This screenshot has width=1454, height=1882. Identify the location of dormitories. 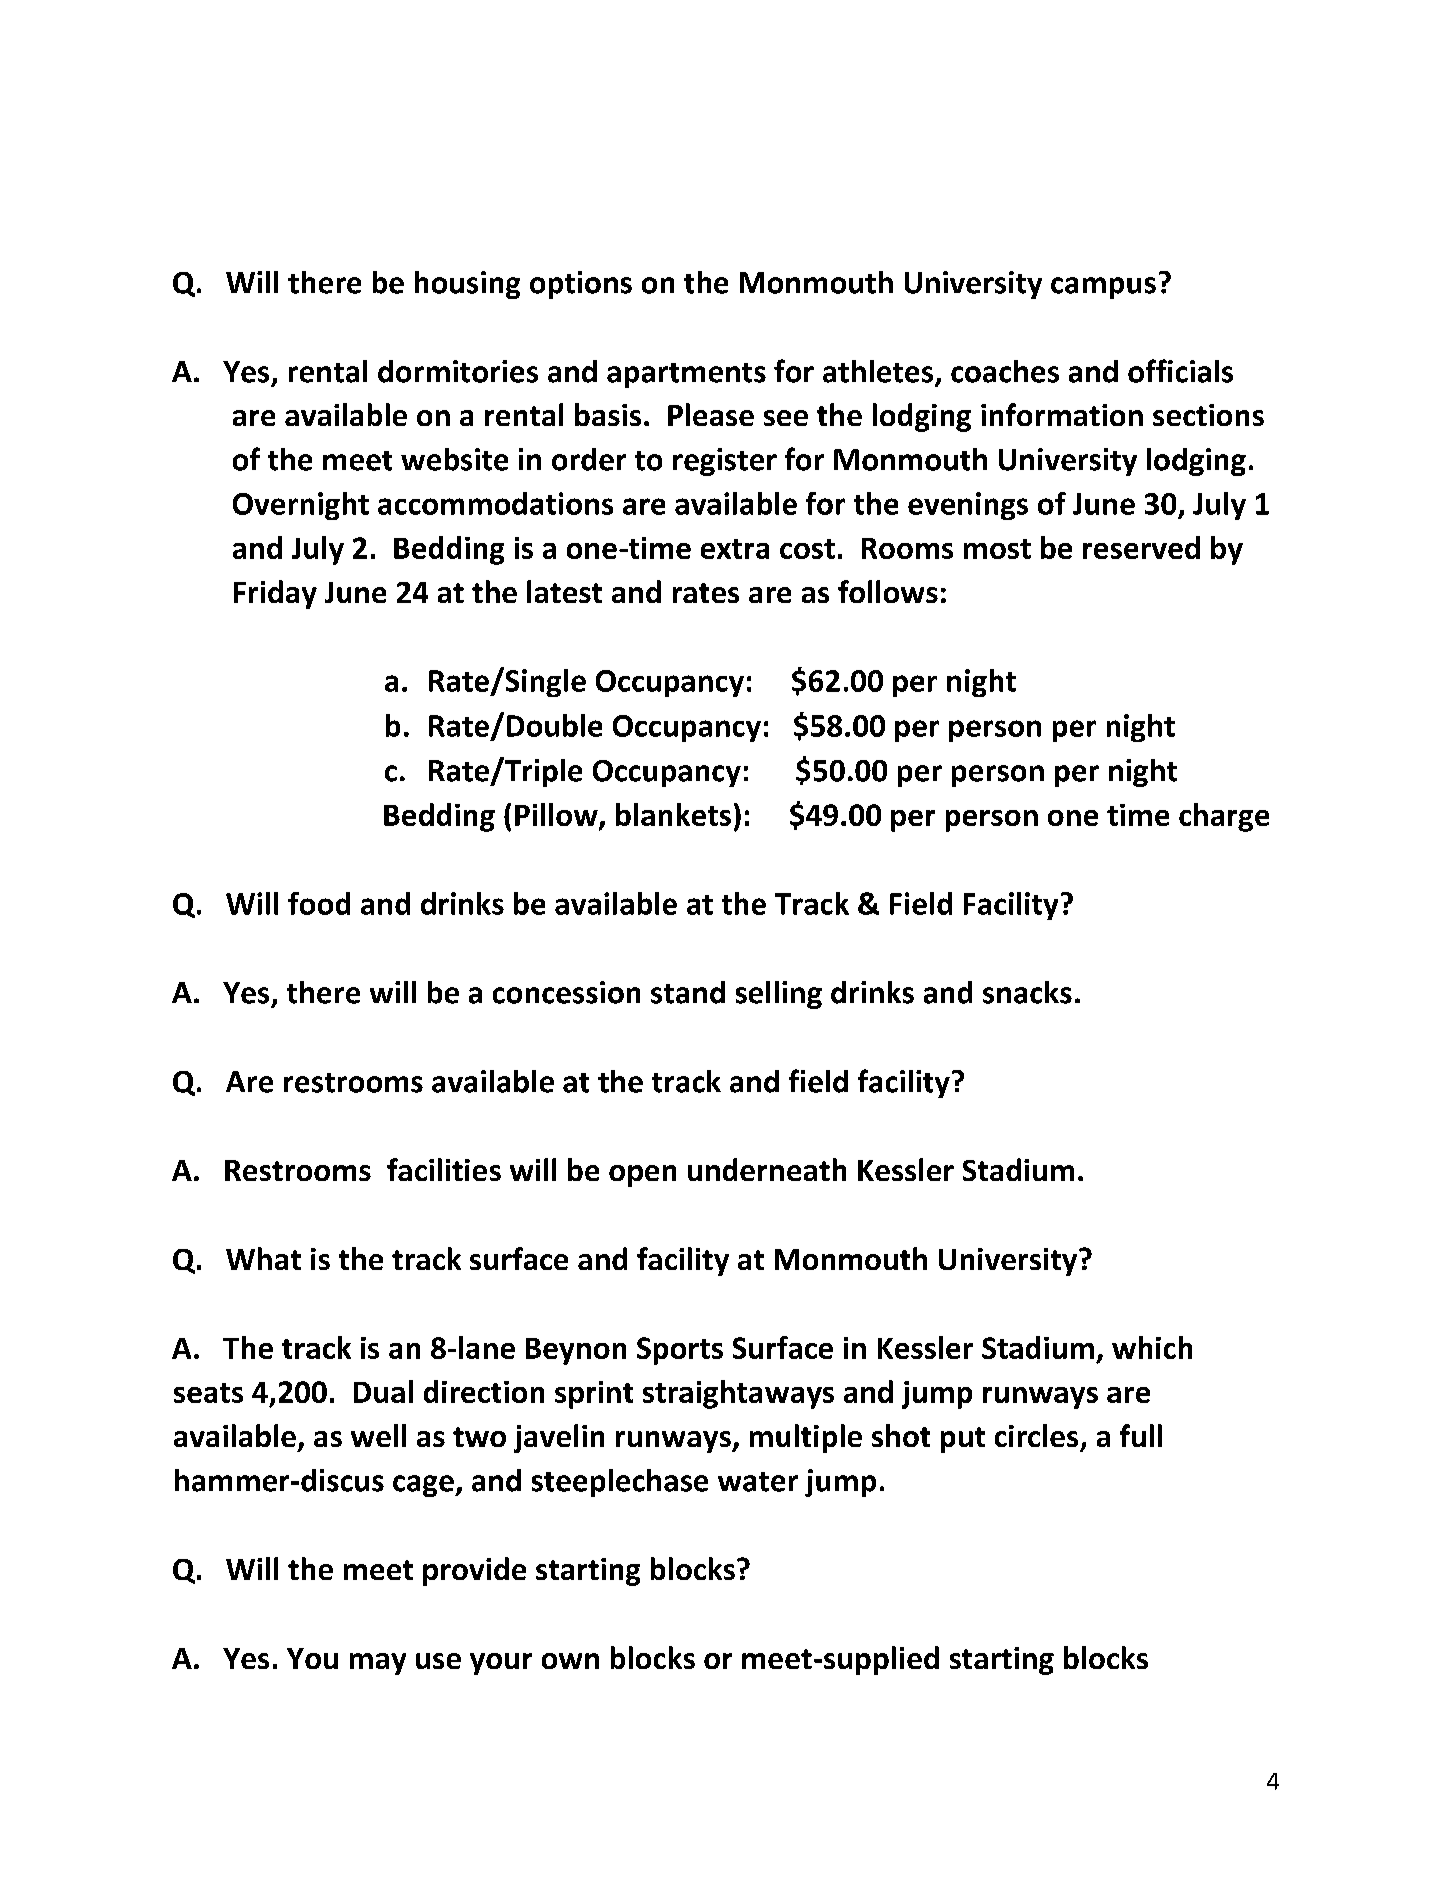
(458, 371).
